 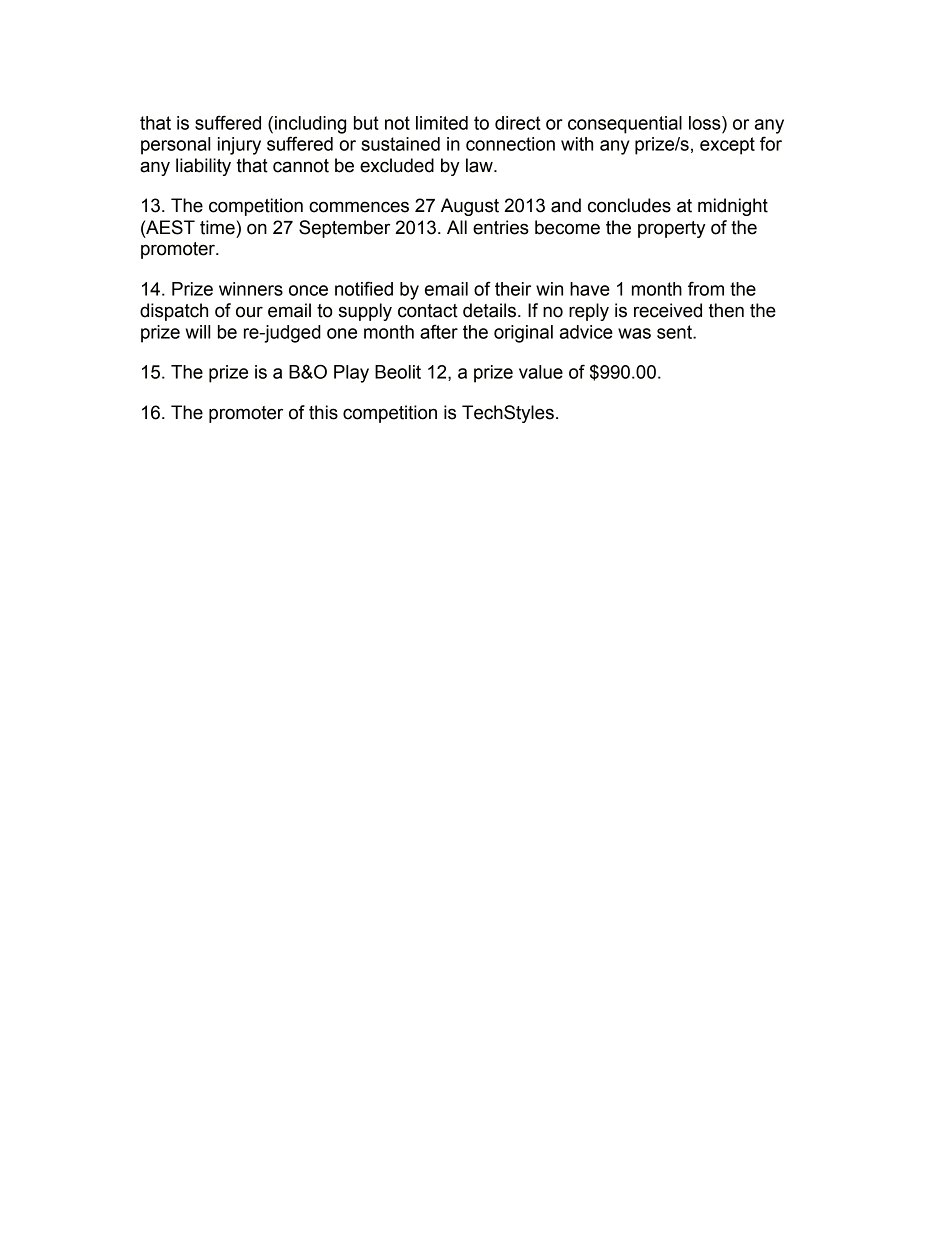 I want to click on limited, so click(x=442, y=123).
